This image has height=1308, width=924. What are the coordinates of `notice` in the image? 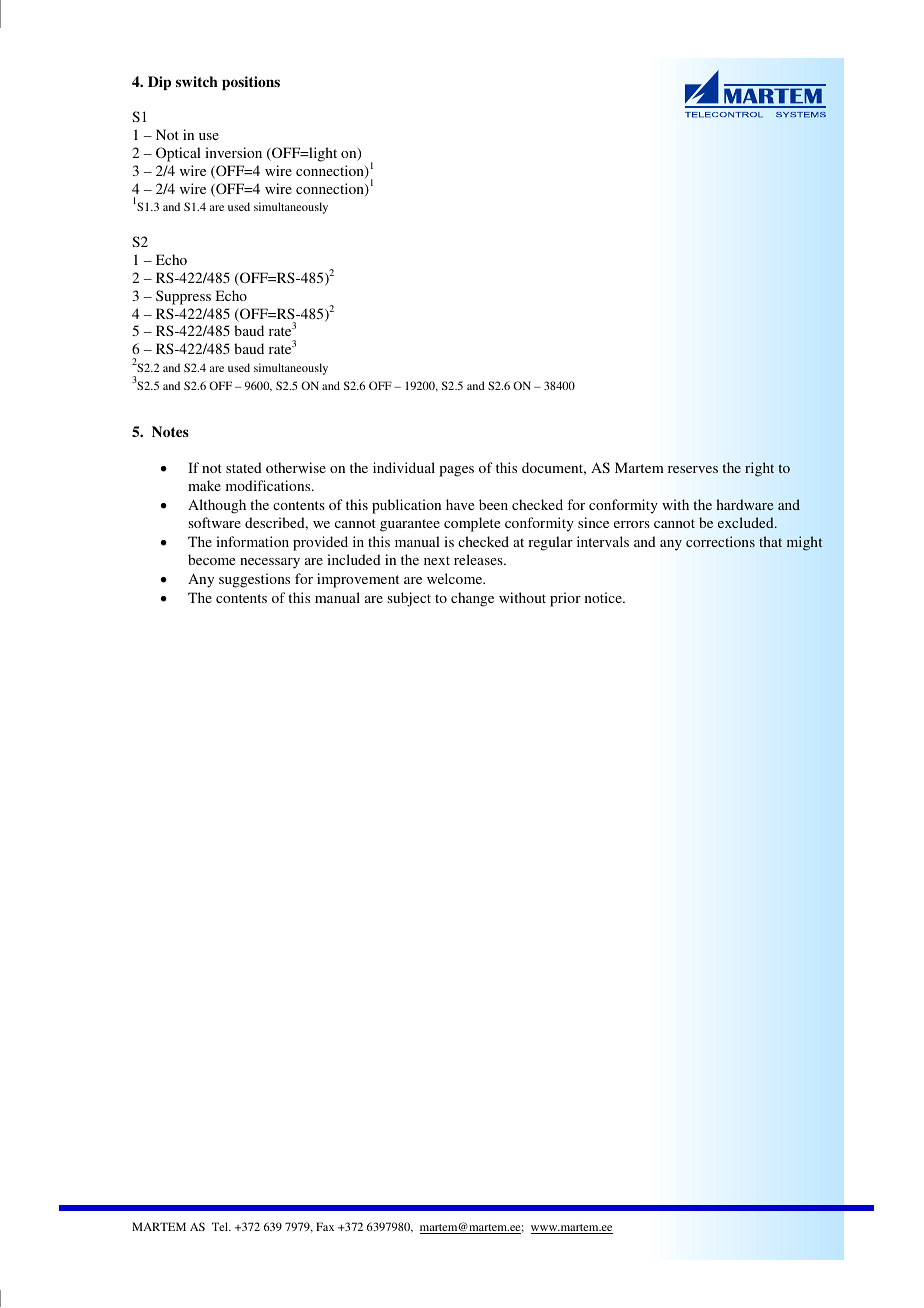 It's located at (604, 597).
